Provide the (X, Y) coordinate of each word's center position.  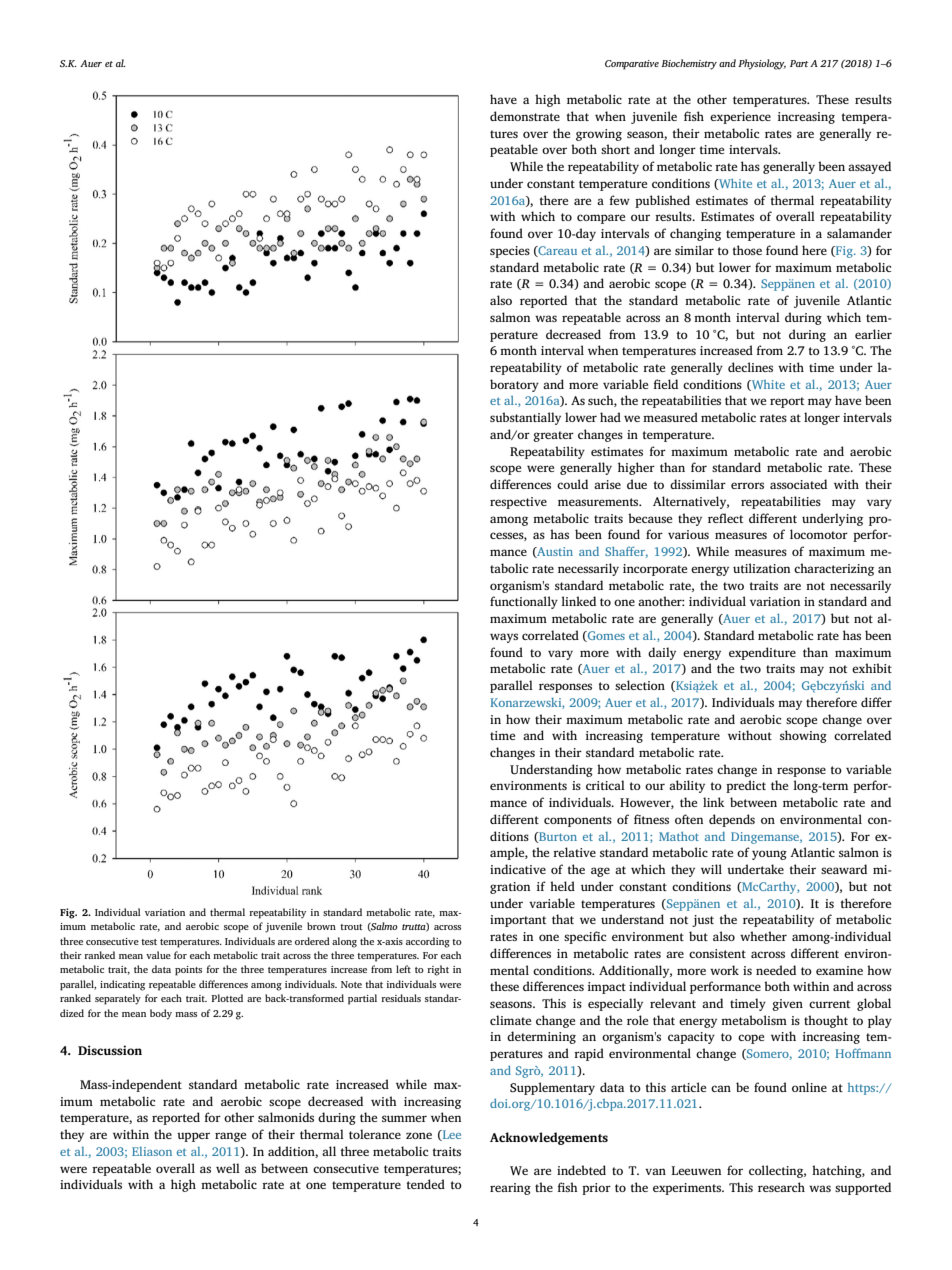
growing (599, 135)
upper (193, 1137)
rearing (510, 1189)
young (769, 855)
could (572, 484)
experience (740, 118)
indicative (518, 869)
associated (798, 484)
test (149, 942)
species (510, 252)
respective (518, 503)
